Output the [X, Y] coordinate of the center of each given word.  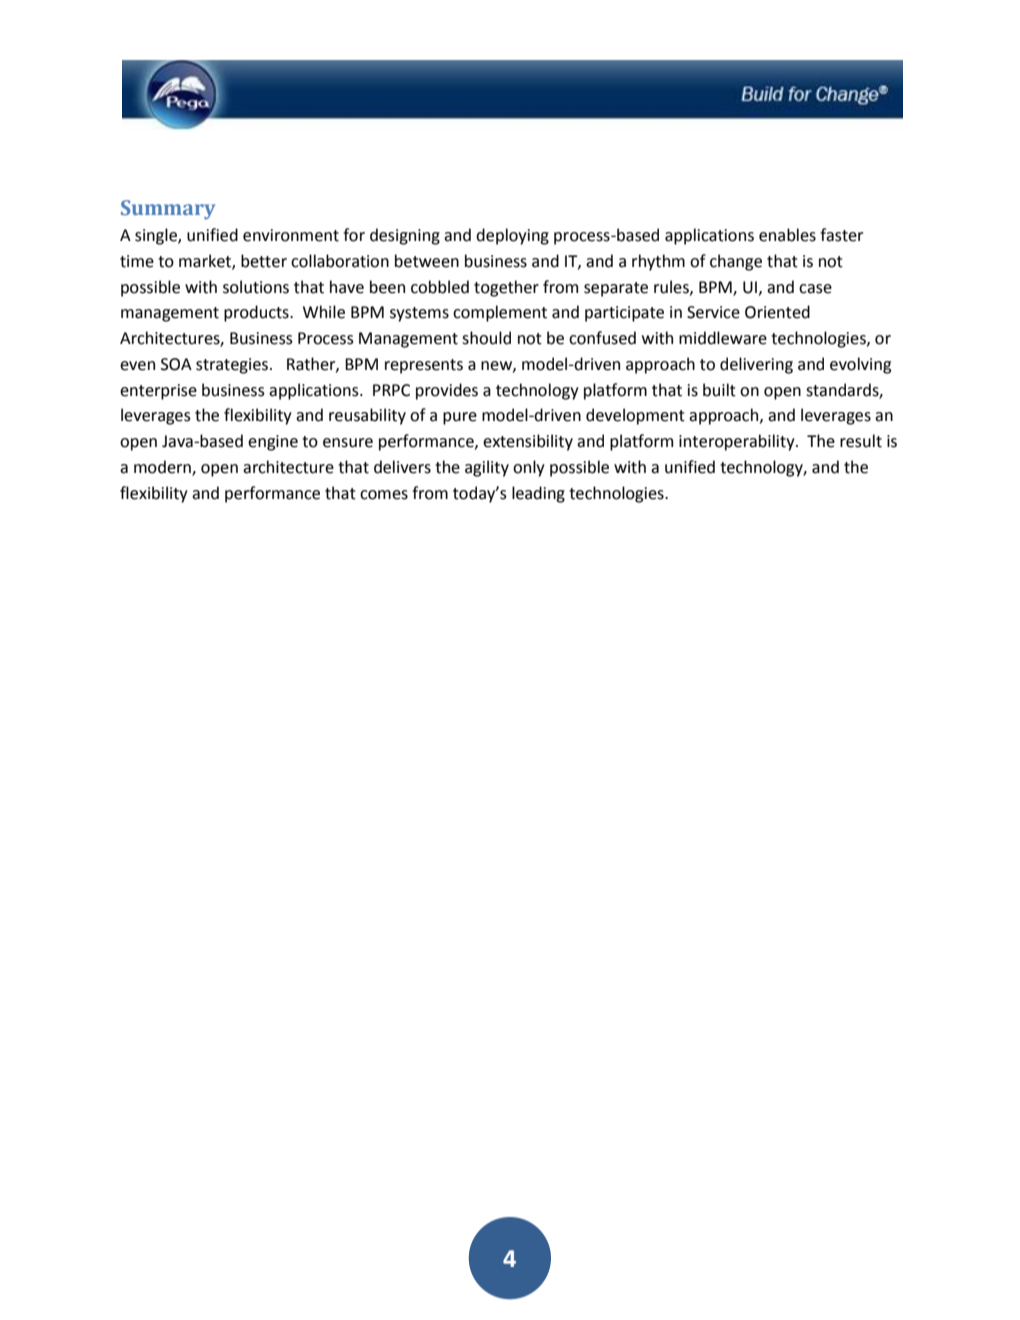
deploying [512, 236]
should [486, 338]
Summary [168, 209]
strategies [233, 366]
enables [787, 235]
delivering [756, 365]
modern [163, 467]
